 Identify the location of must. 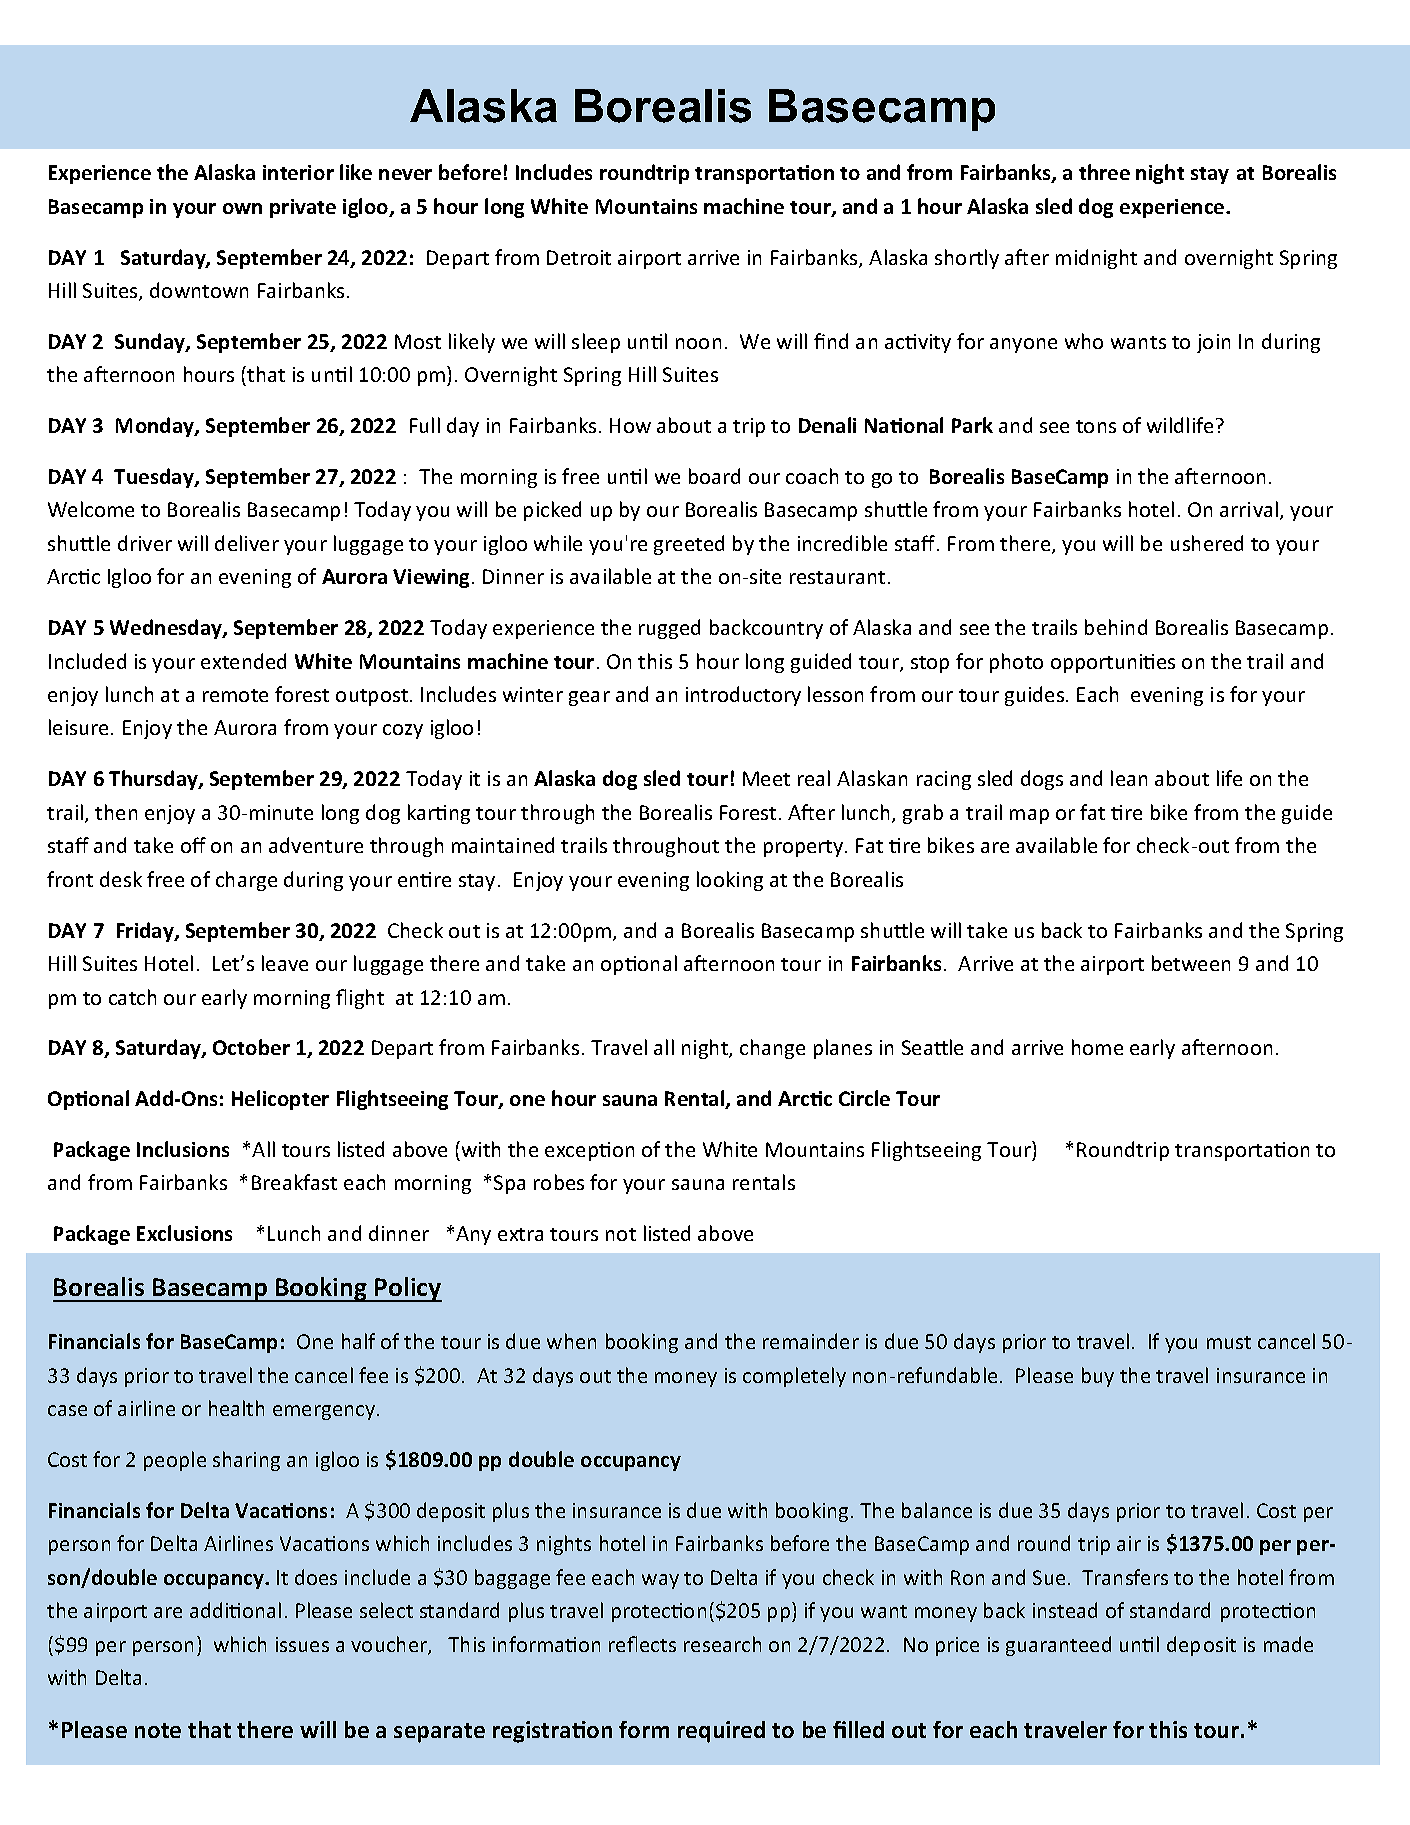
(1229, 1342).
